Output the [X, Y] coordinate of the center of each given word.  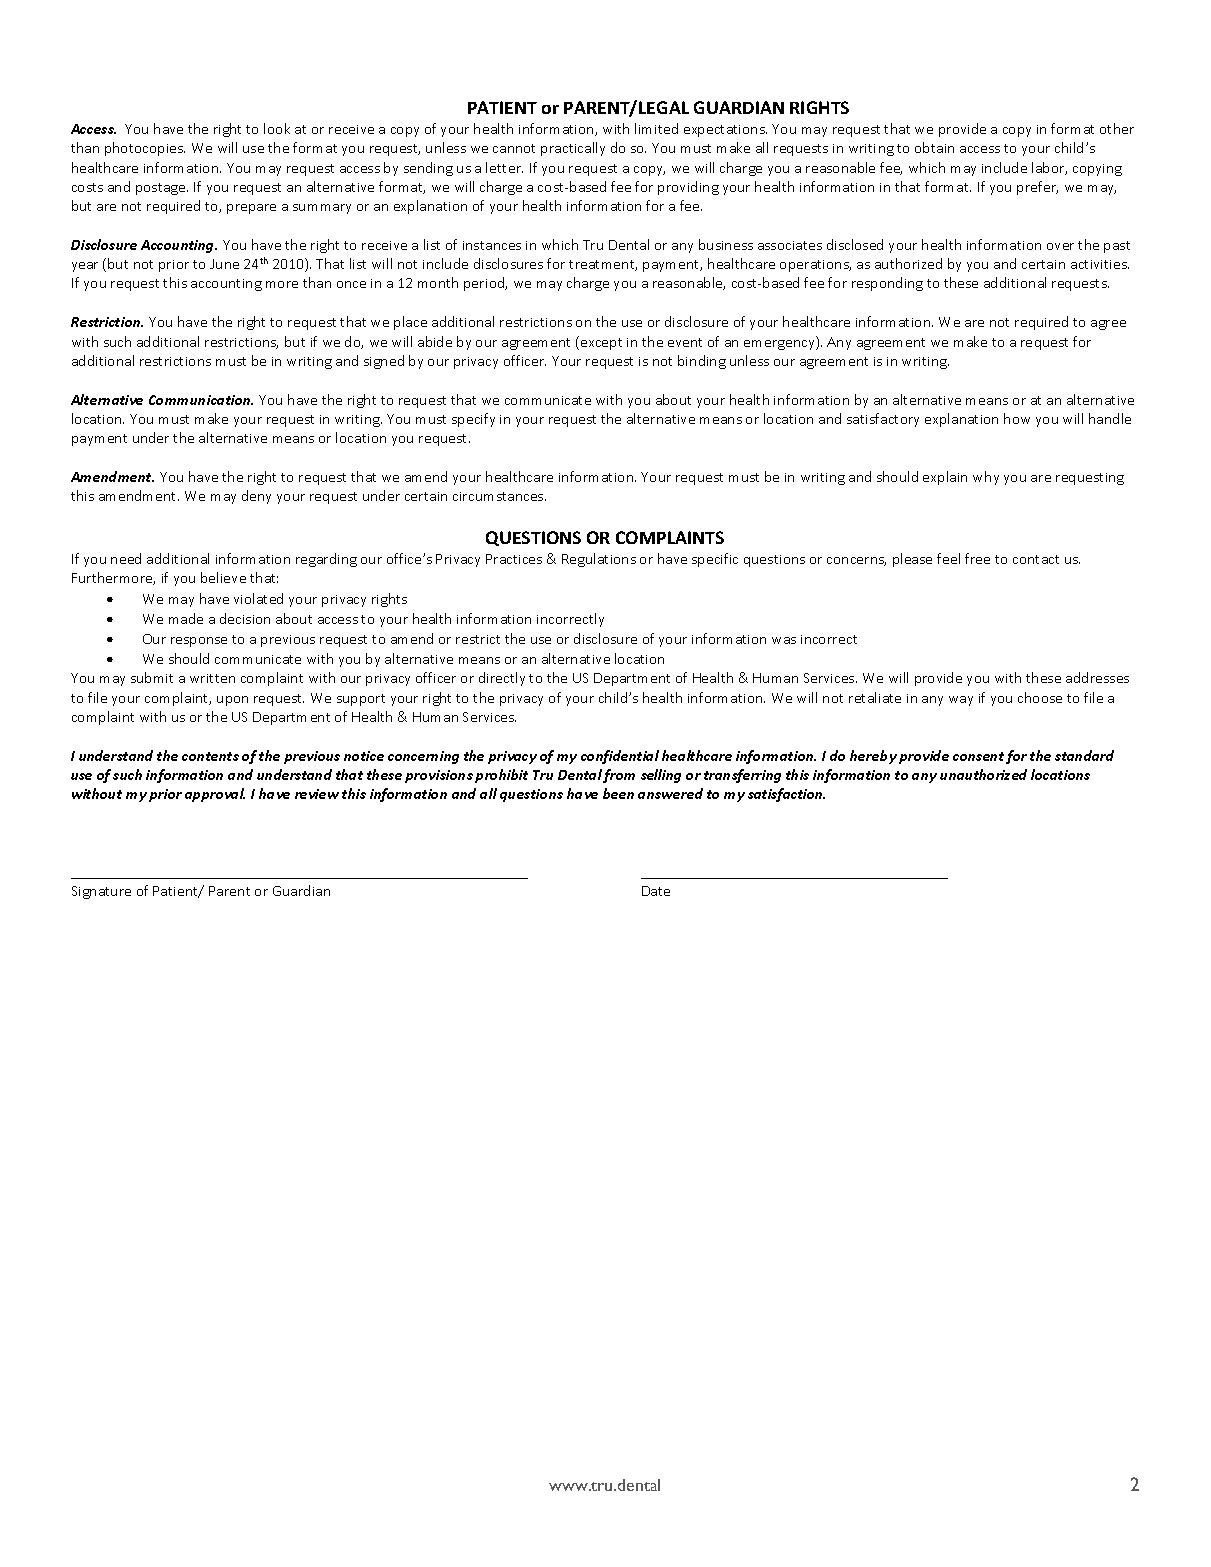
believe [223, 577]
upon [232, 701]
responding [887, 284]
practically [573, 149]
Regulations [599, 560]
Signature [101, 892]
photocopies [145, 149]
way [961, 701]
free [977, 558]
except [601, 344]
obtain [934, 147]
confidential [620, 757]
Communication [201, 400]
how [1017, 418]
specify [473, 420]
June [224, 264]
